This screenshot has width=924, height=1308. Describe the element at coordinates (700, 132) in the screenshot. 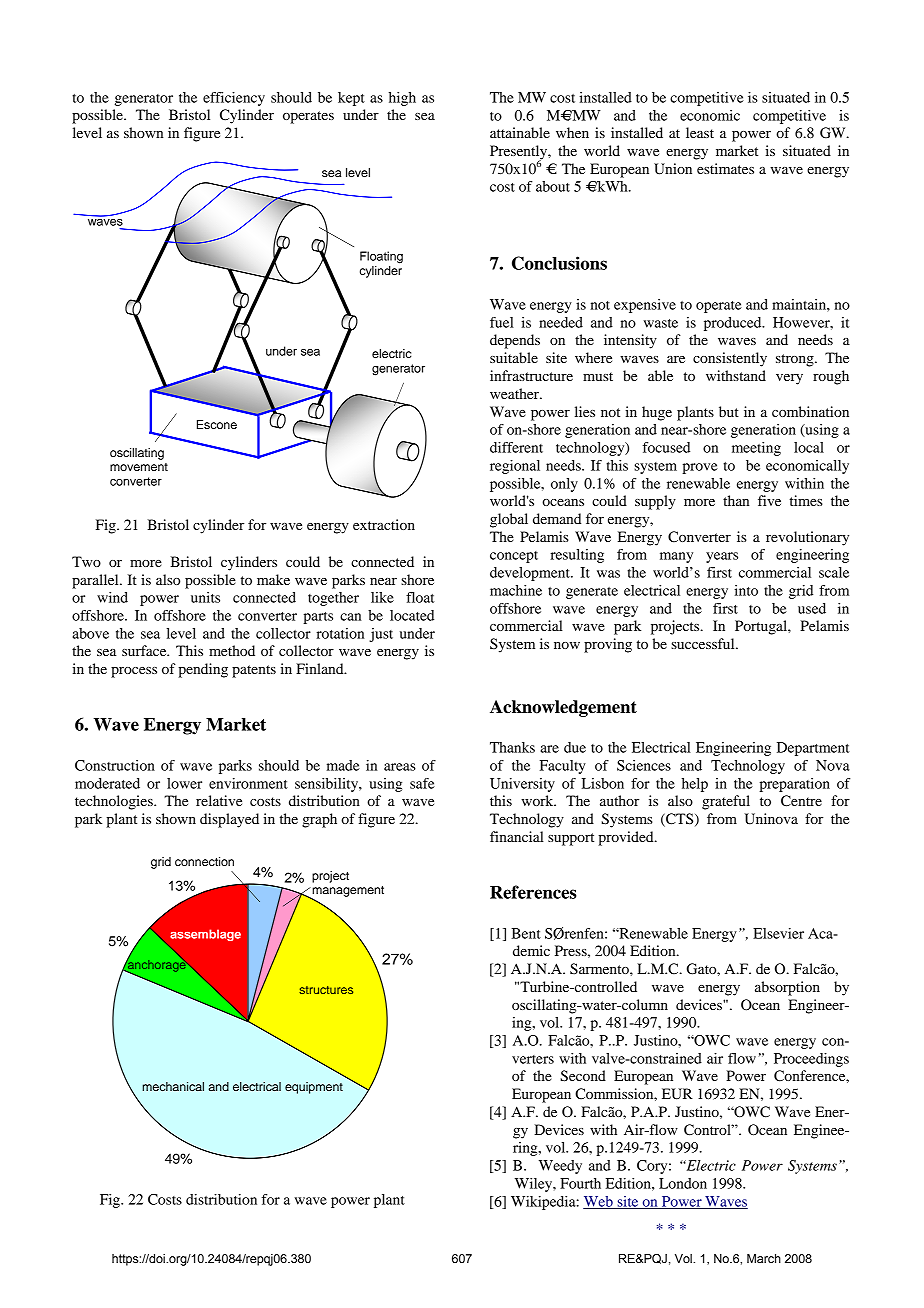

I see `least` at that location.
